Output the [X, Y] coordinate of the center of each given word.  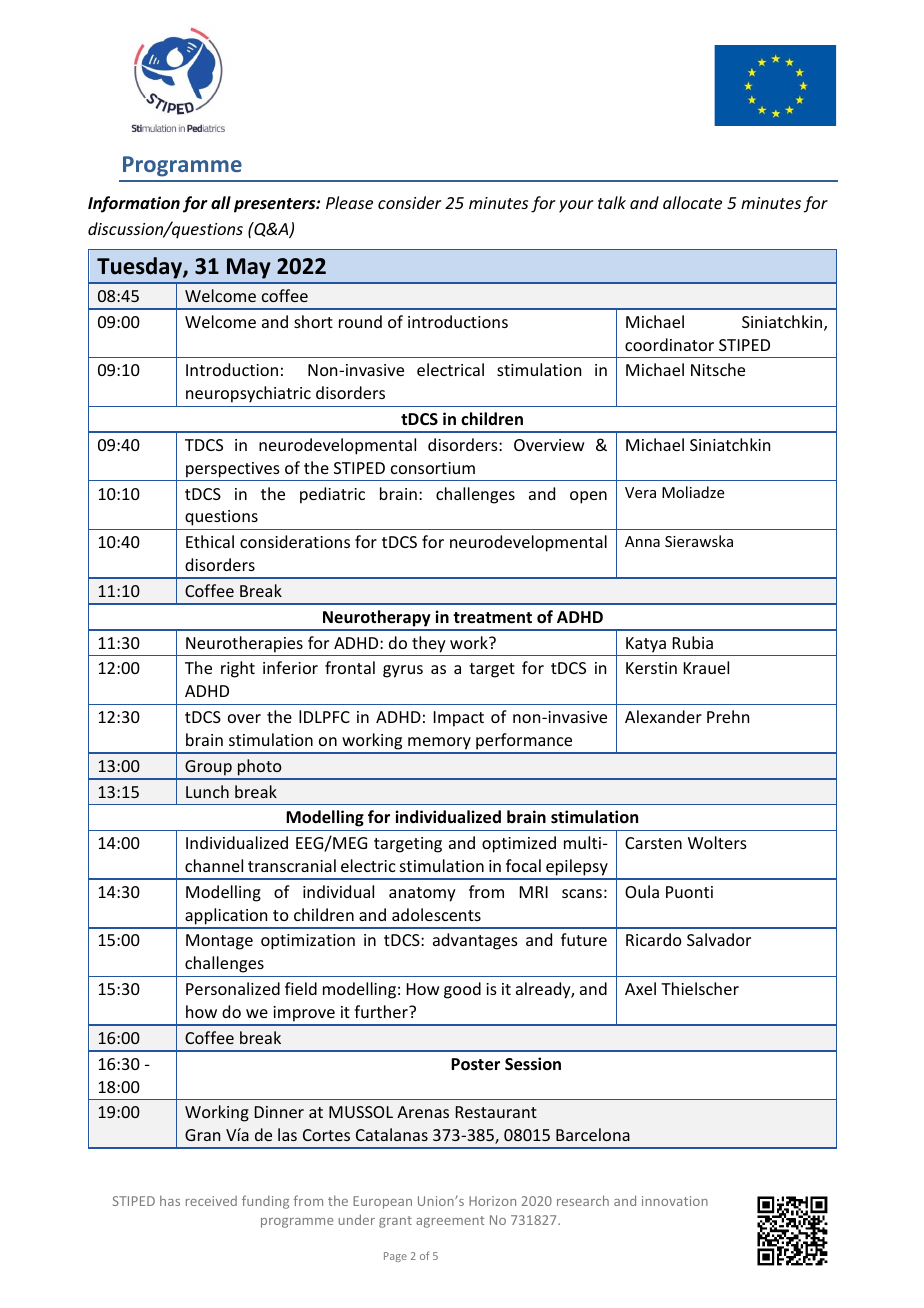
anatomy [422, 894]
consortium [433, 468]
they [429, 644]
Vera [640, 492]
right [238, 669]
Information [134, 204]
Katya [646, 645]
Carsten [653, 843]
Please [349, 202]
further [382, 1011]
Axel [640, 988]
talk [612, 202]
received [211, 1201]
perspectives [233, 470]
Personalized [233, 988]
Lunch [207, 791]
